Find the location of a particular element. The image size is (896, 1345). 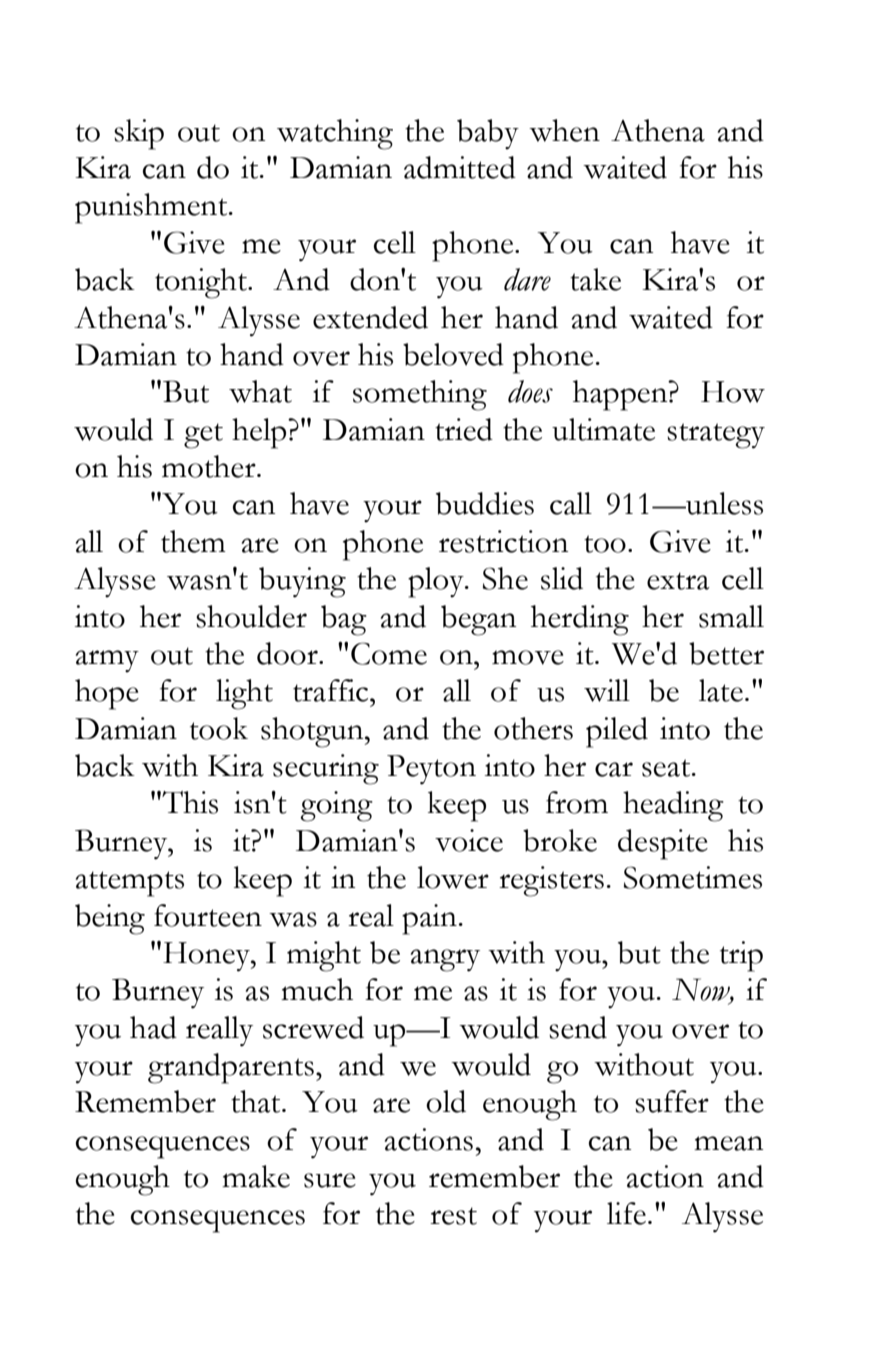

admitted is located at coordinates (460, 167).
